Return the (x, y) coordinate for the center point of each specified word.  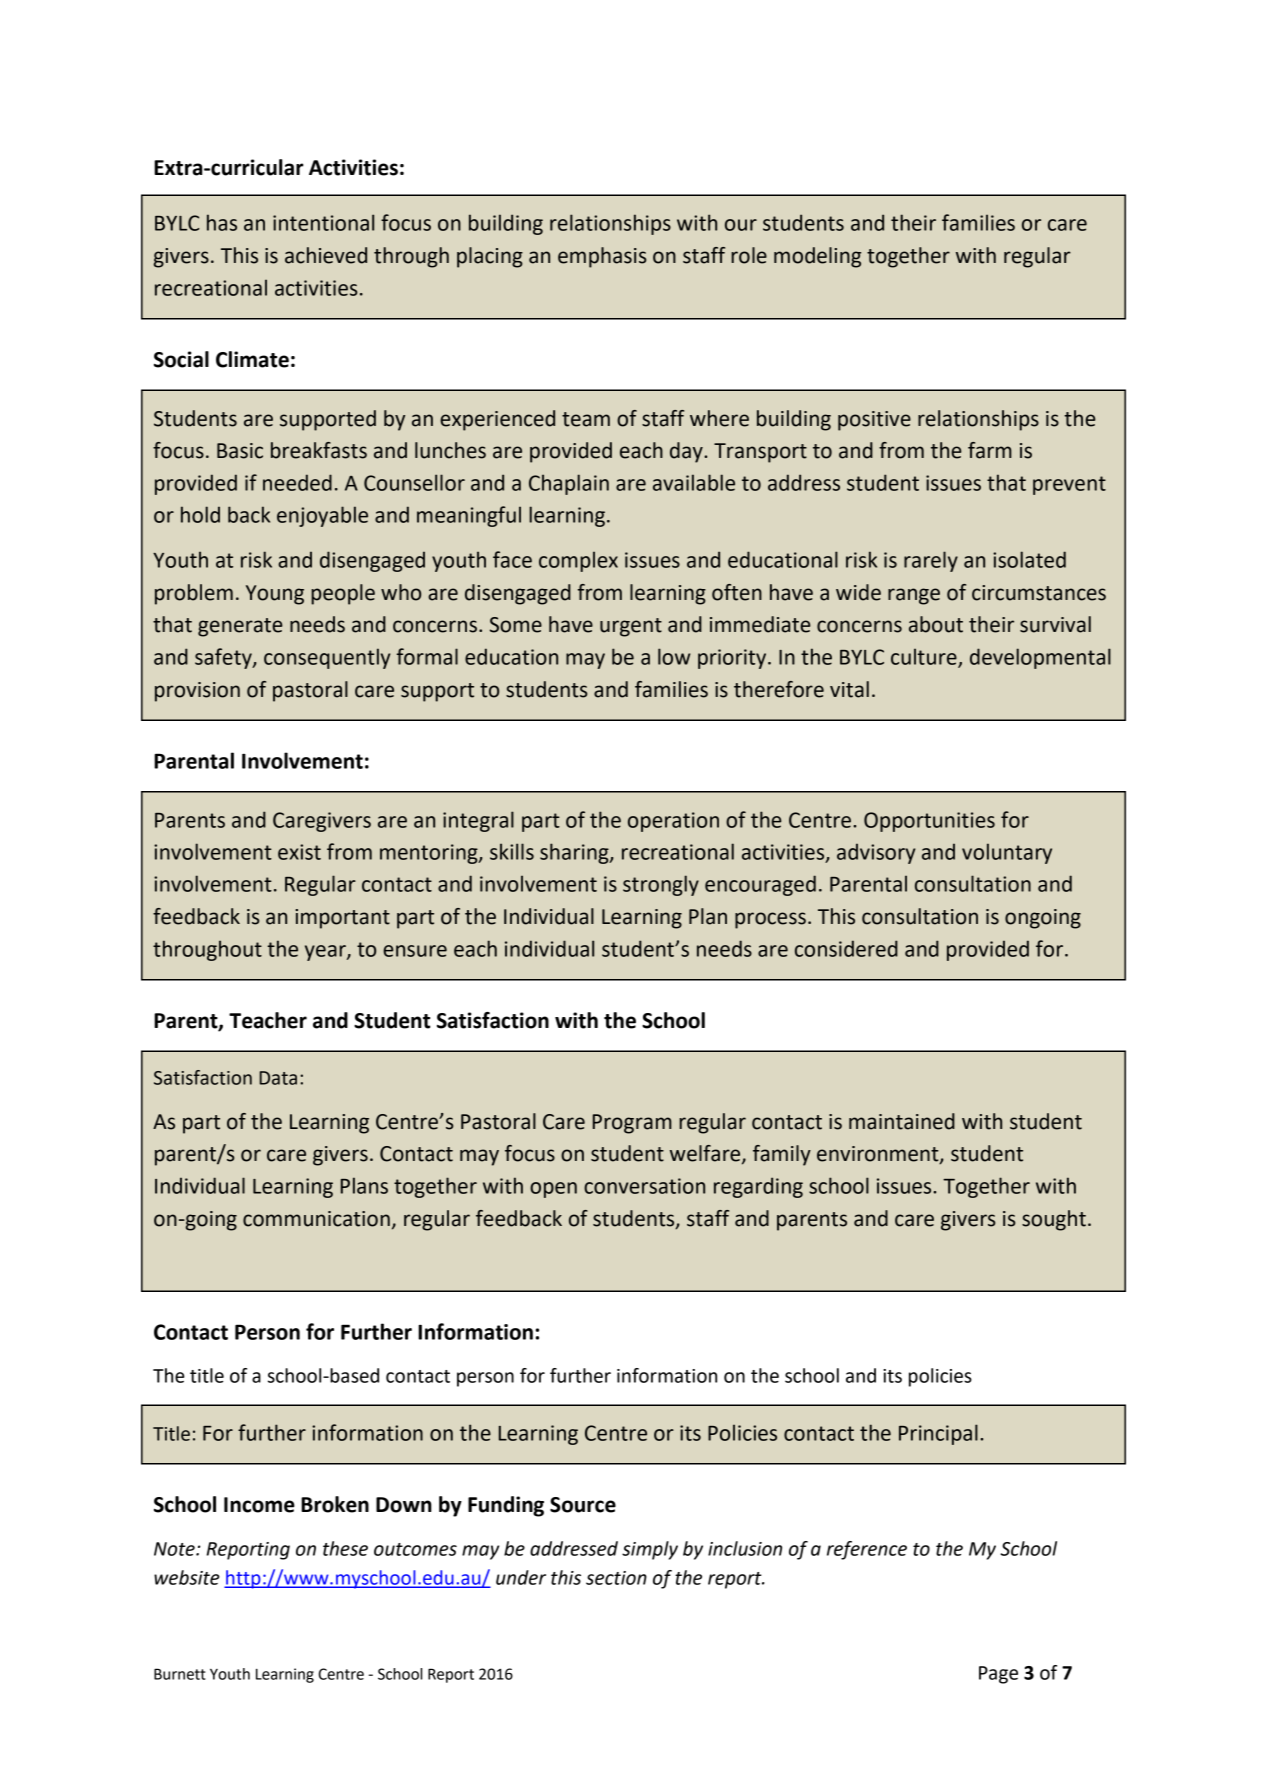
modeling (817, 257)
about (936, 624)
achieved (326, 255)
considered (846, 948)
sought (1054, 1220)
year (326, 953)
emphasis (602, 257)
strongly (661, 885)
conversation (644, 1186)
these (345, 1548)
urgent (631, 627)
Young (275, 595)
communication (316, 1219)
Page (998, 1675)
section (616, 1578)
